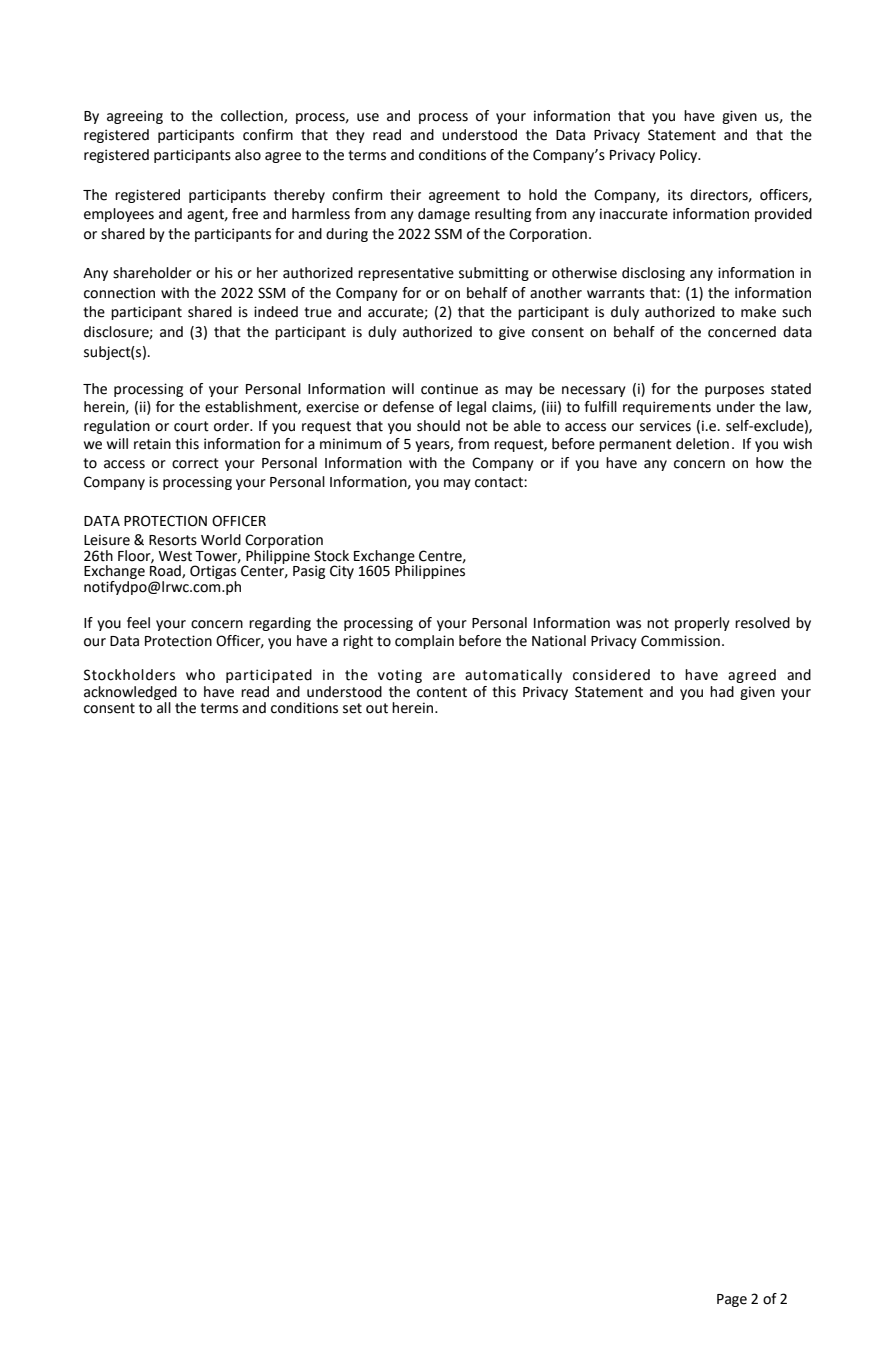 This image has width=896, height=1371. I want to click on who, so click(200, 675).
